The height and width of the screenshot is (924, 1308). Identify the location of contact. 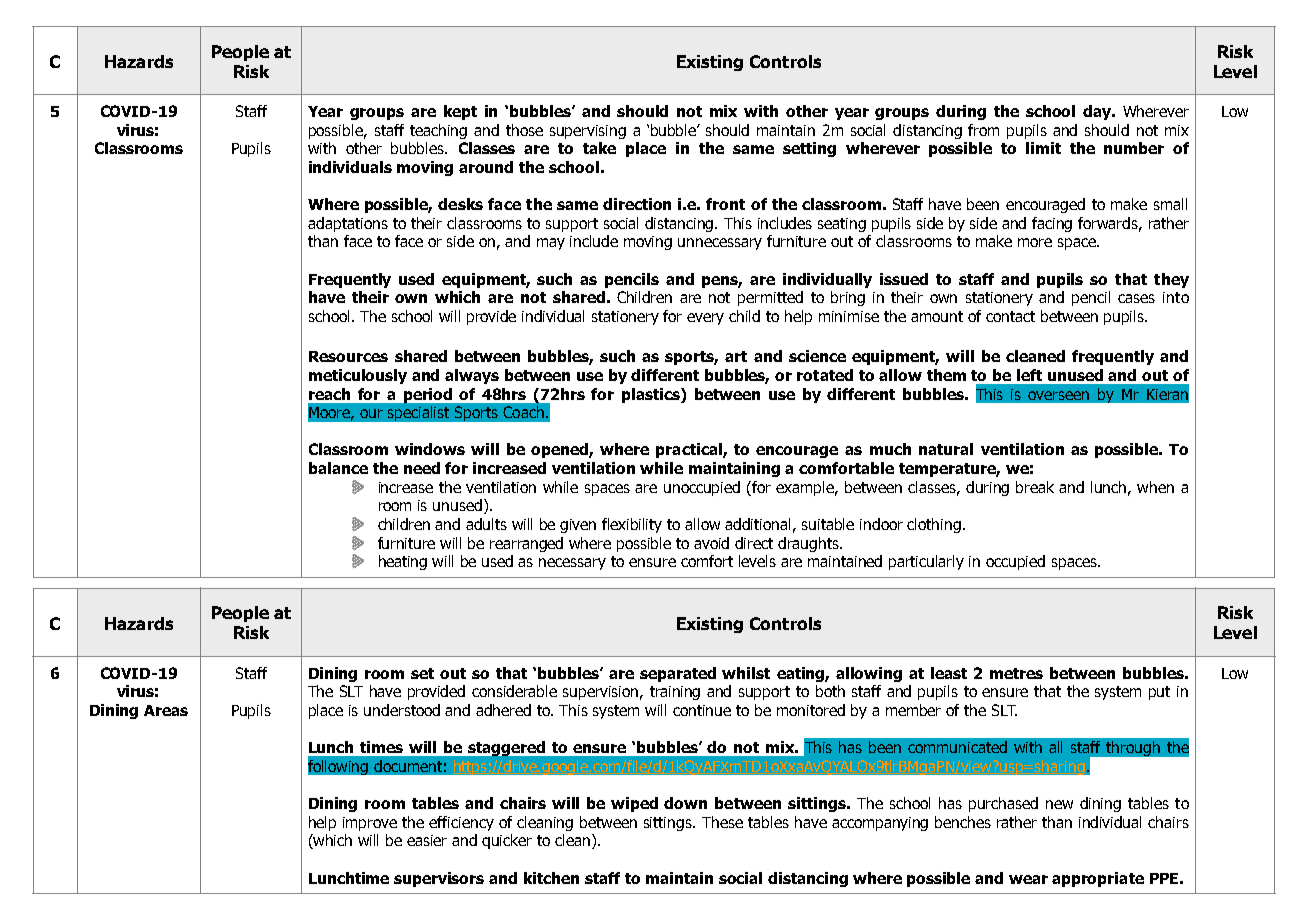
(1010, 316).
